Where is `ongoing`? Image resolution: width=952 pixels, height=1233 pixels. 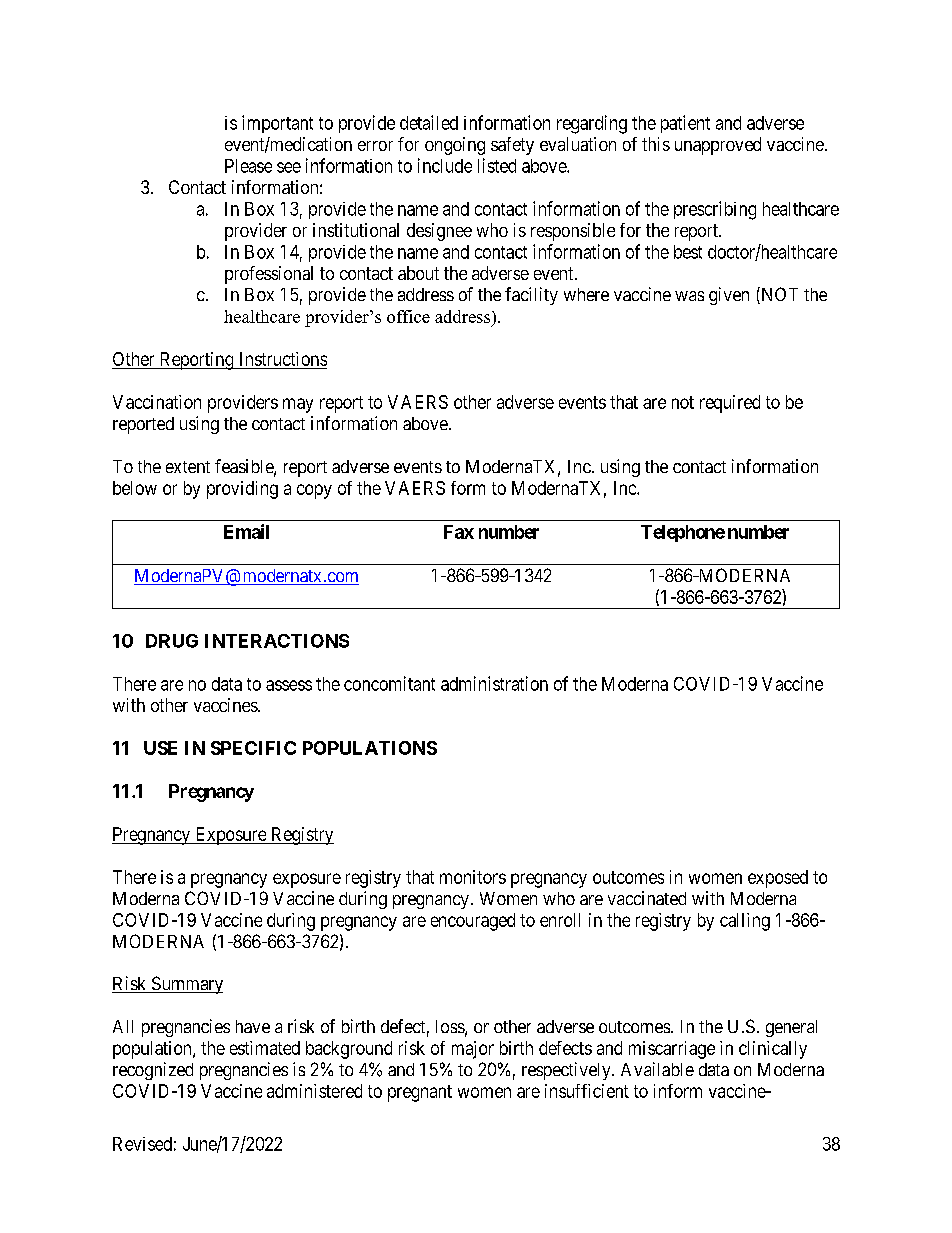 ongoing is located at coordinates (455, 146).
